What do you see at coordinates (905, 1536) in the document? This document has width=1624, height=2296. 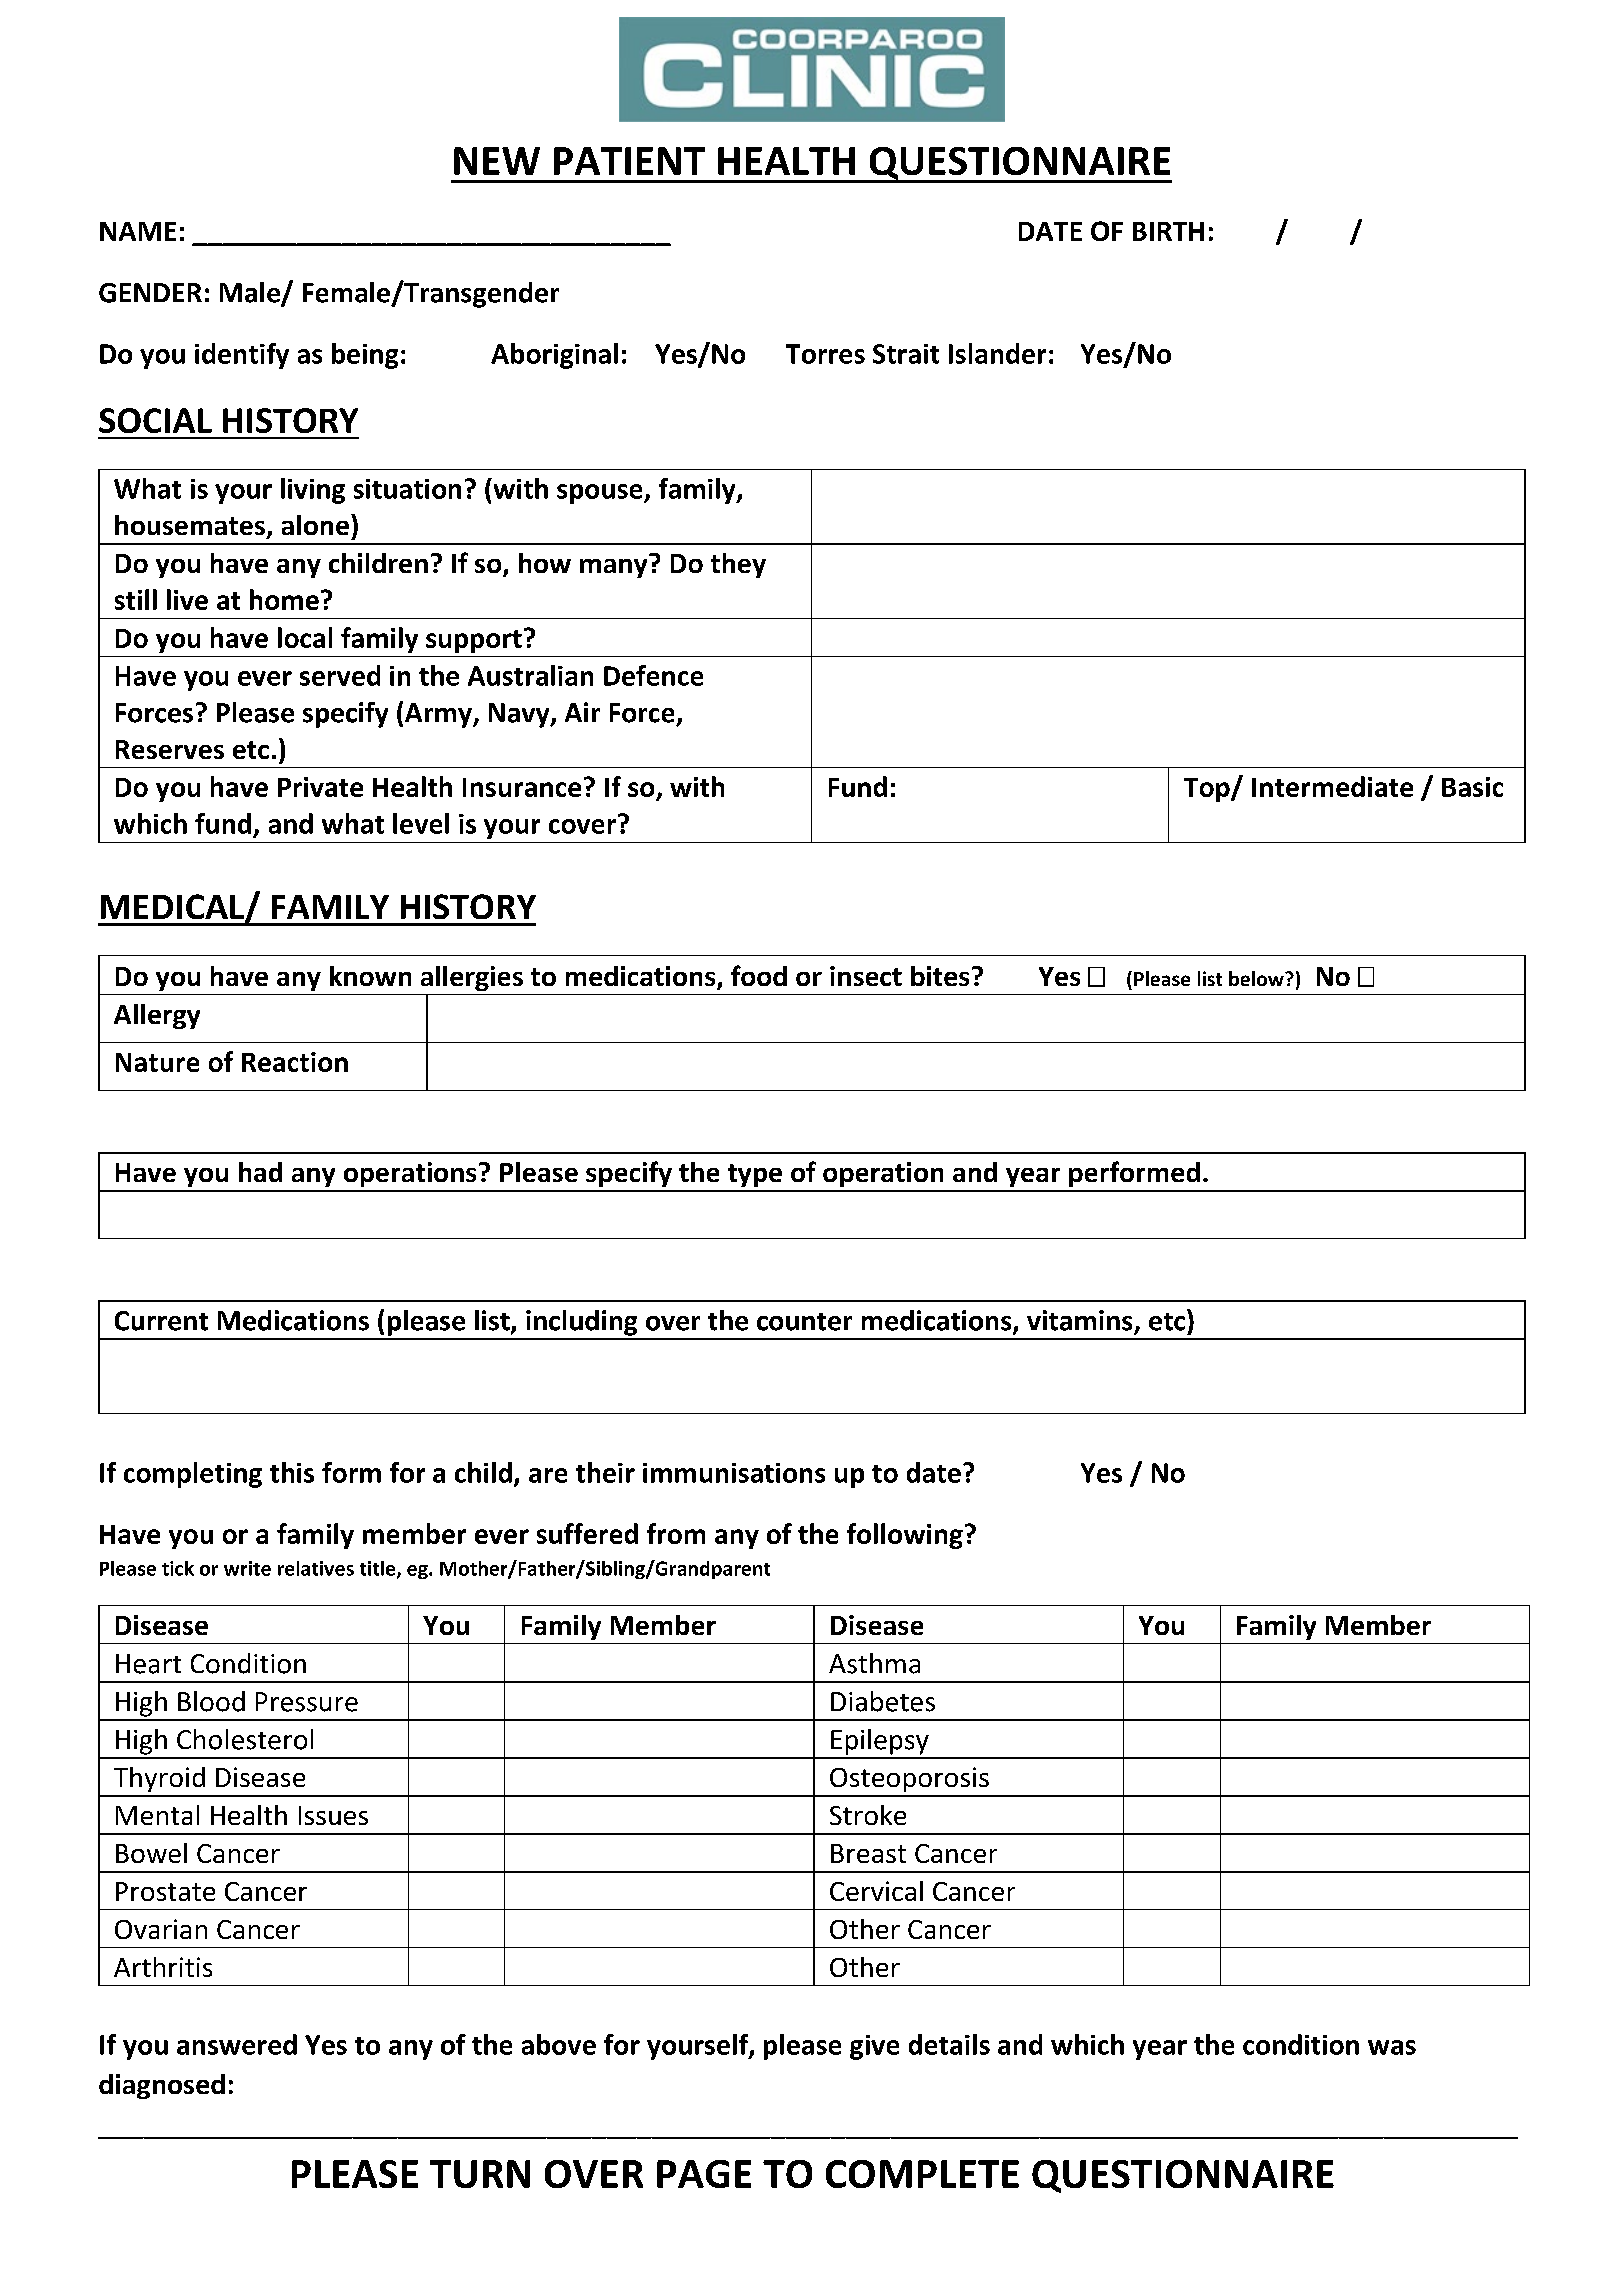 I see `following` at bounding box center [905, 1536].
